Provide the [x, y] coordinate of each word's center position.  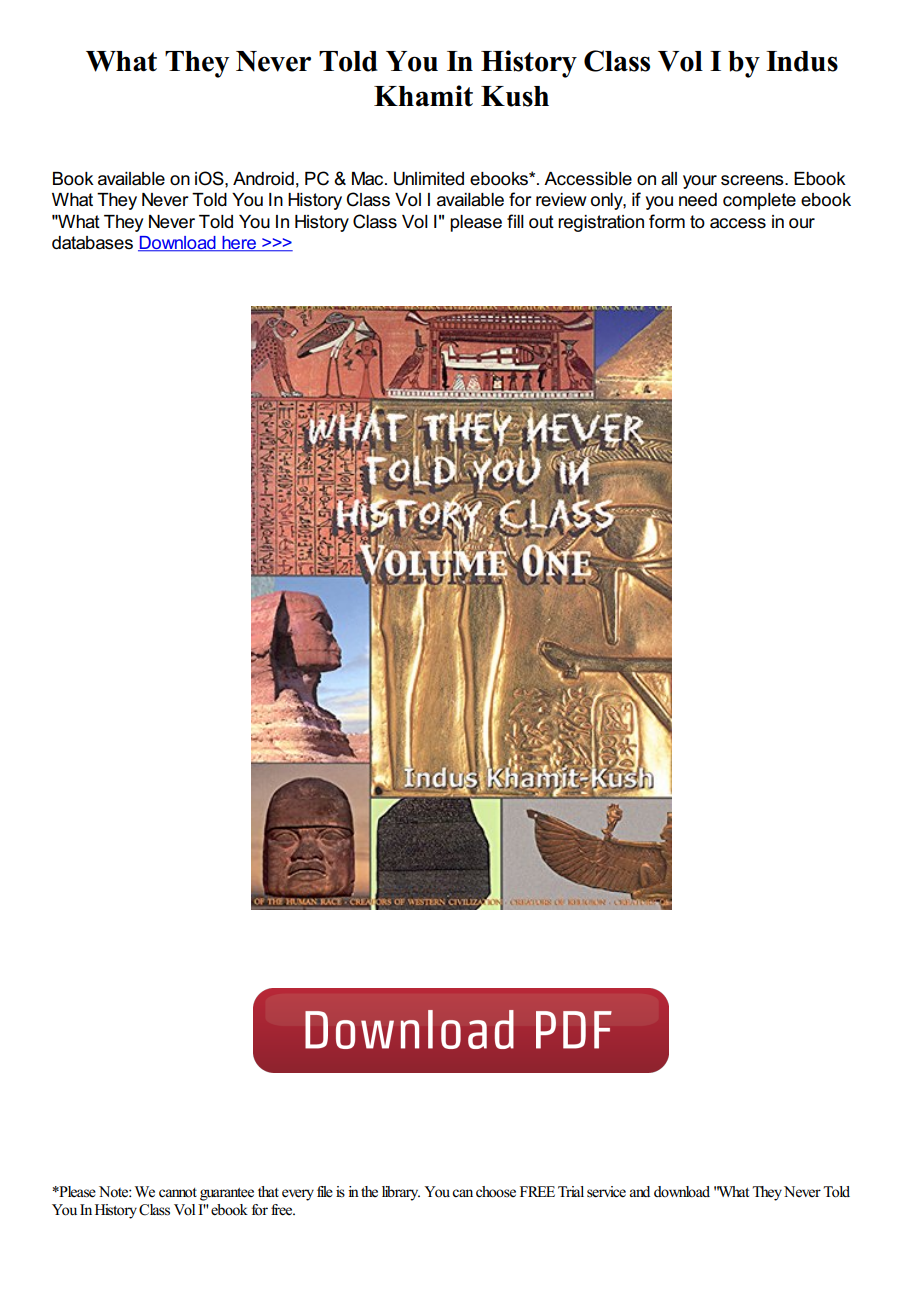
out [541, 222]
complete [759, 201]
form [667, 221]
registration [601, 223]
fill [515, 221]
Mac [369, 179]
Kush [515, 96]
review [561, 200]
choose [496, 1192]
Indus [802, 61]
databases [92, 243]
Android [263, 179]
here [239, 244]
